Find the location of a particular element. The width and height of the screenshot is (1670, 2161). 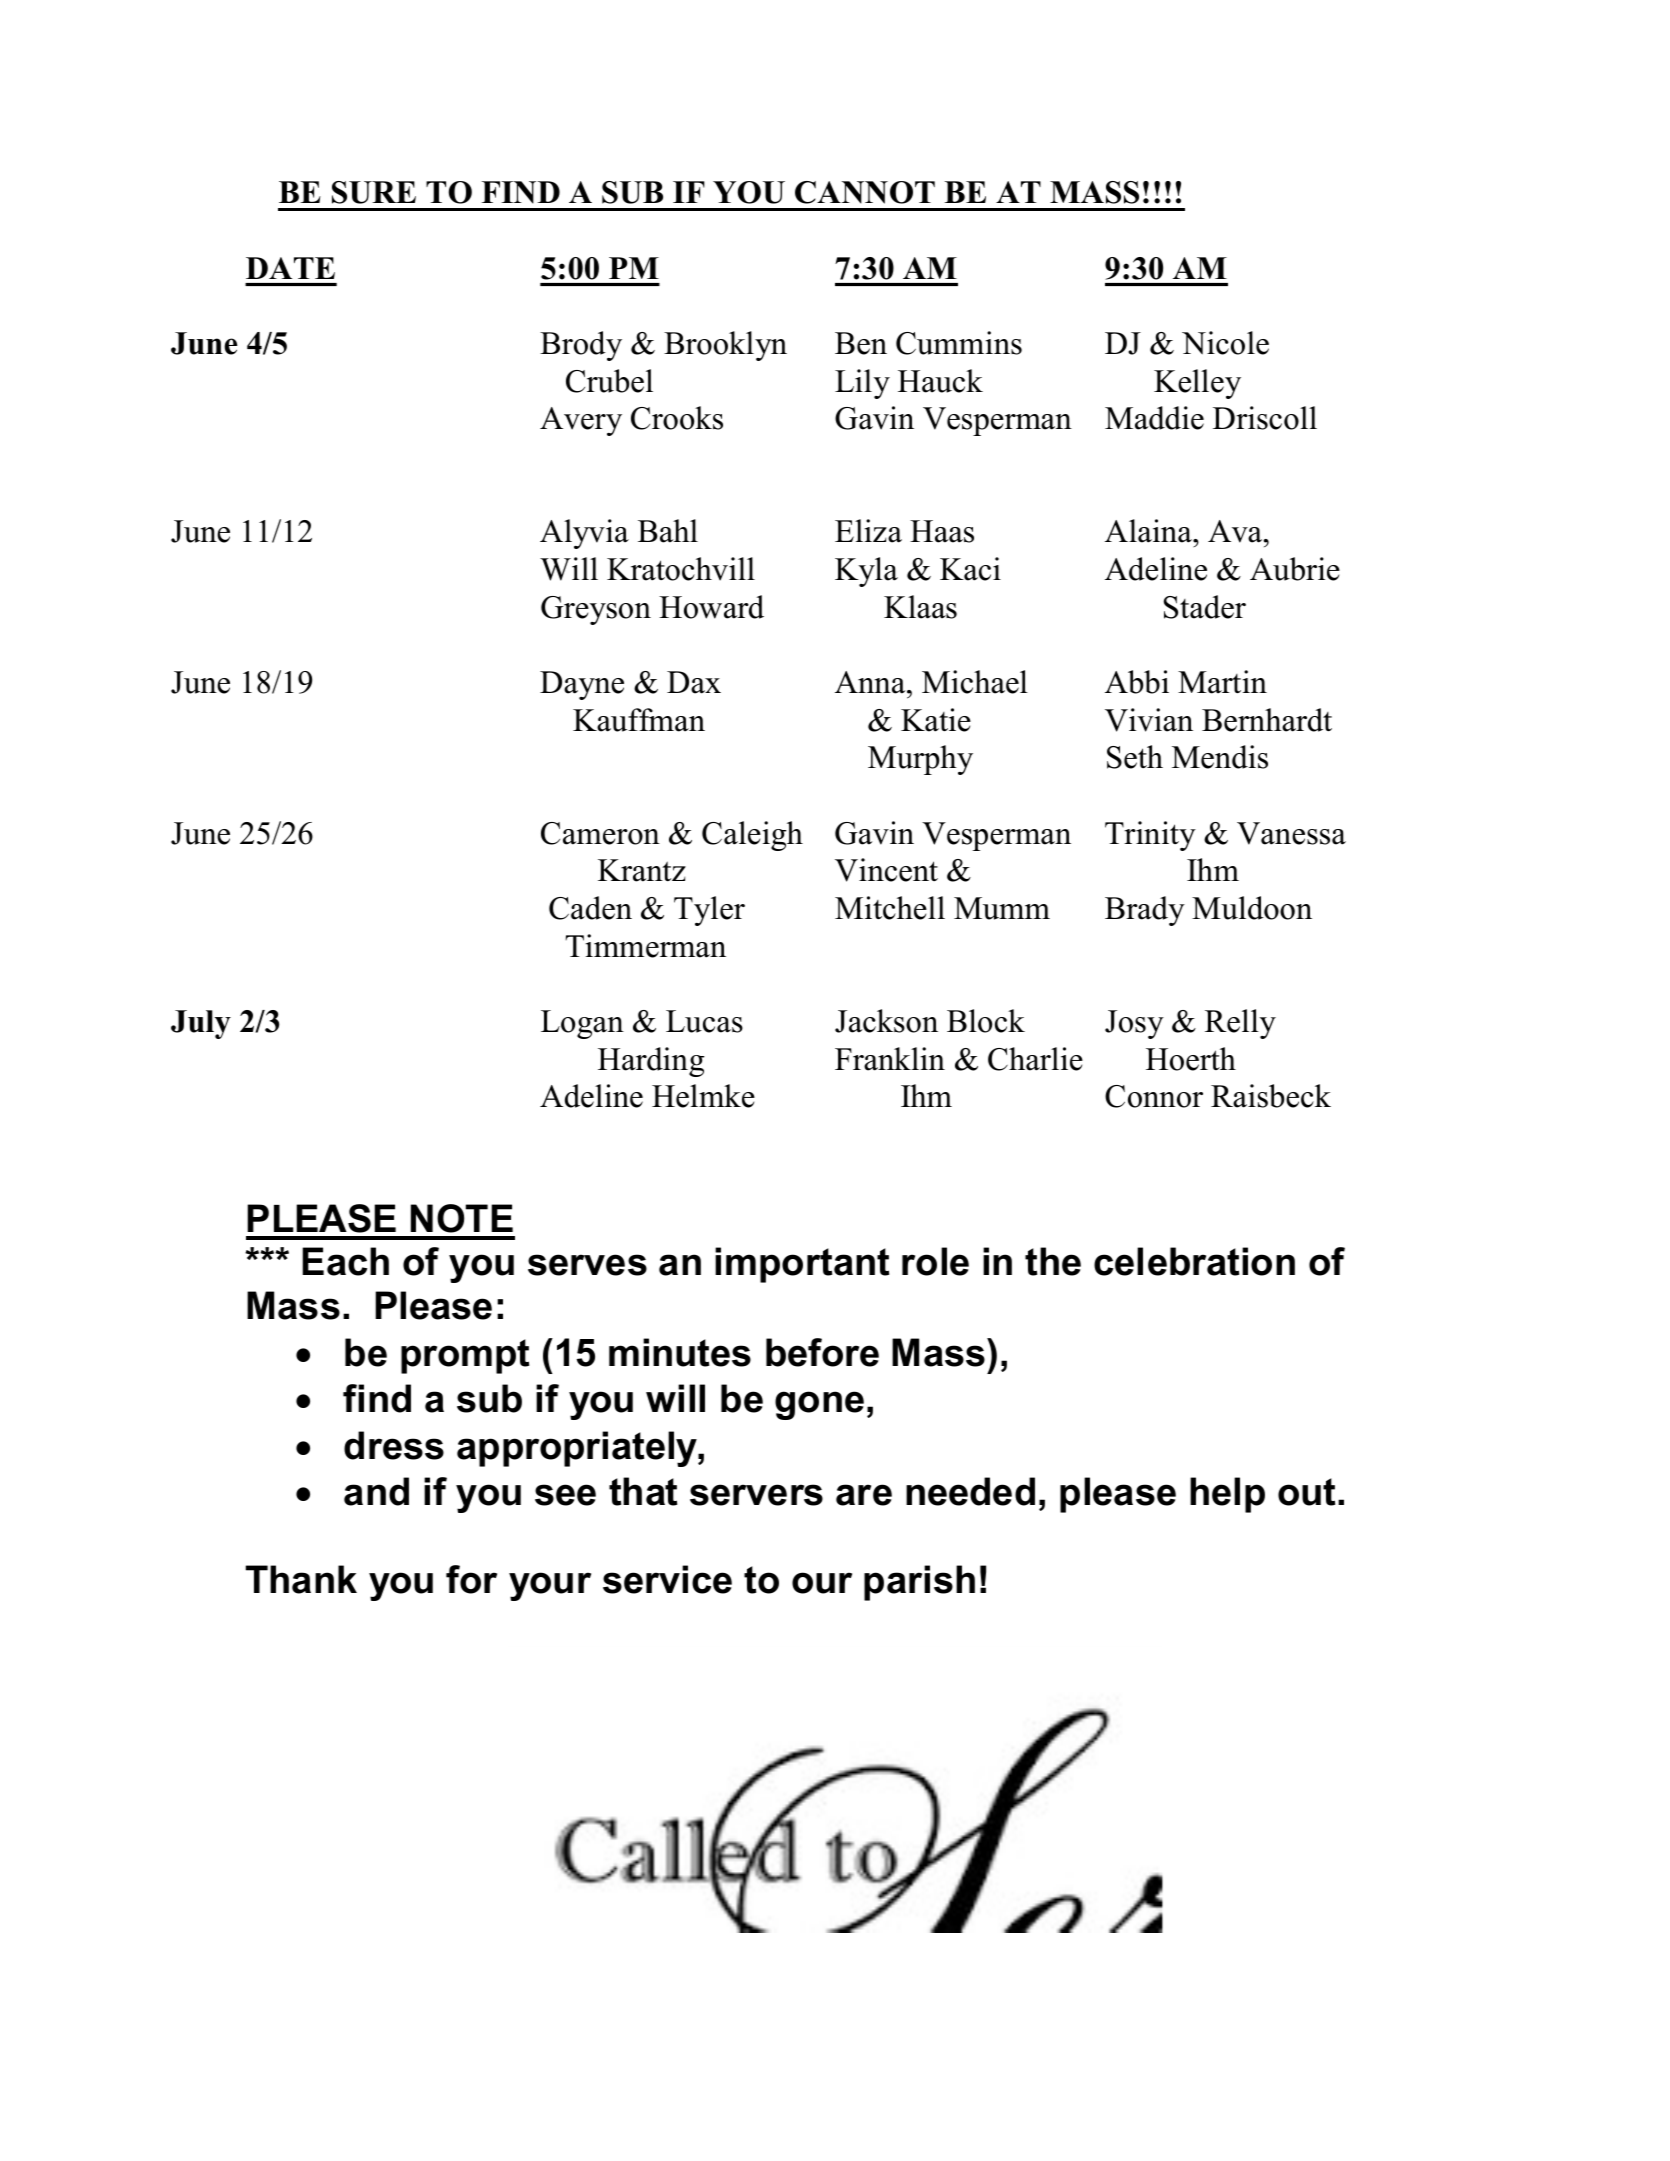

Dax is located at coordinates (694, 682).
